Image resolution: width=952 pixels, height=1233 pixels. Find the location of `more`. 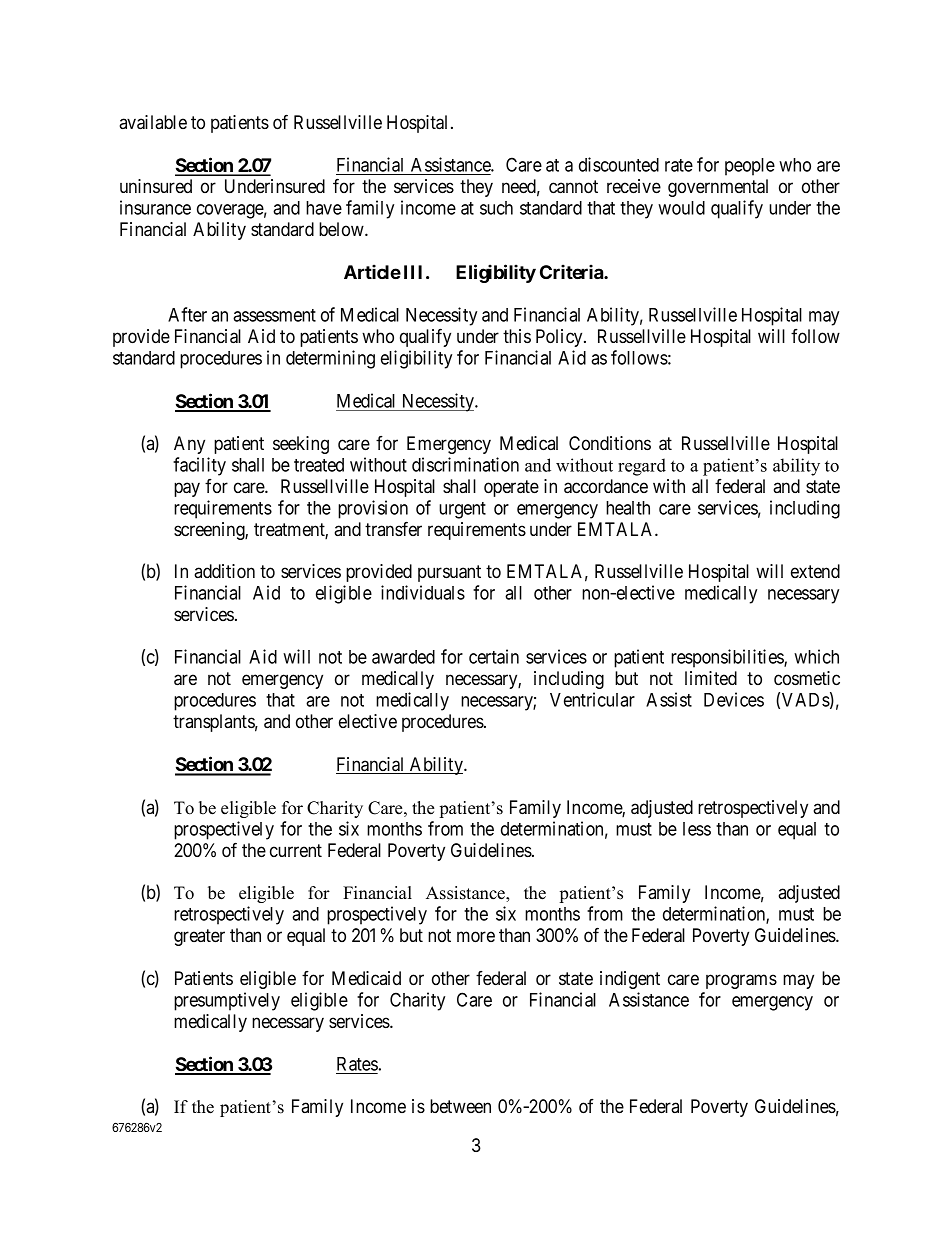

more is located at coordinates (476, 937).
